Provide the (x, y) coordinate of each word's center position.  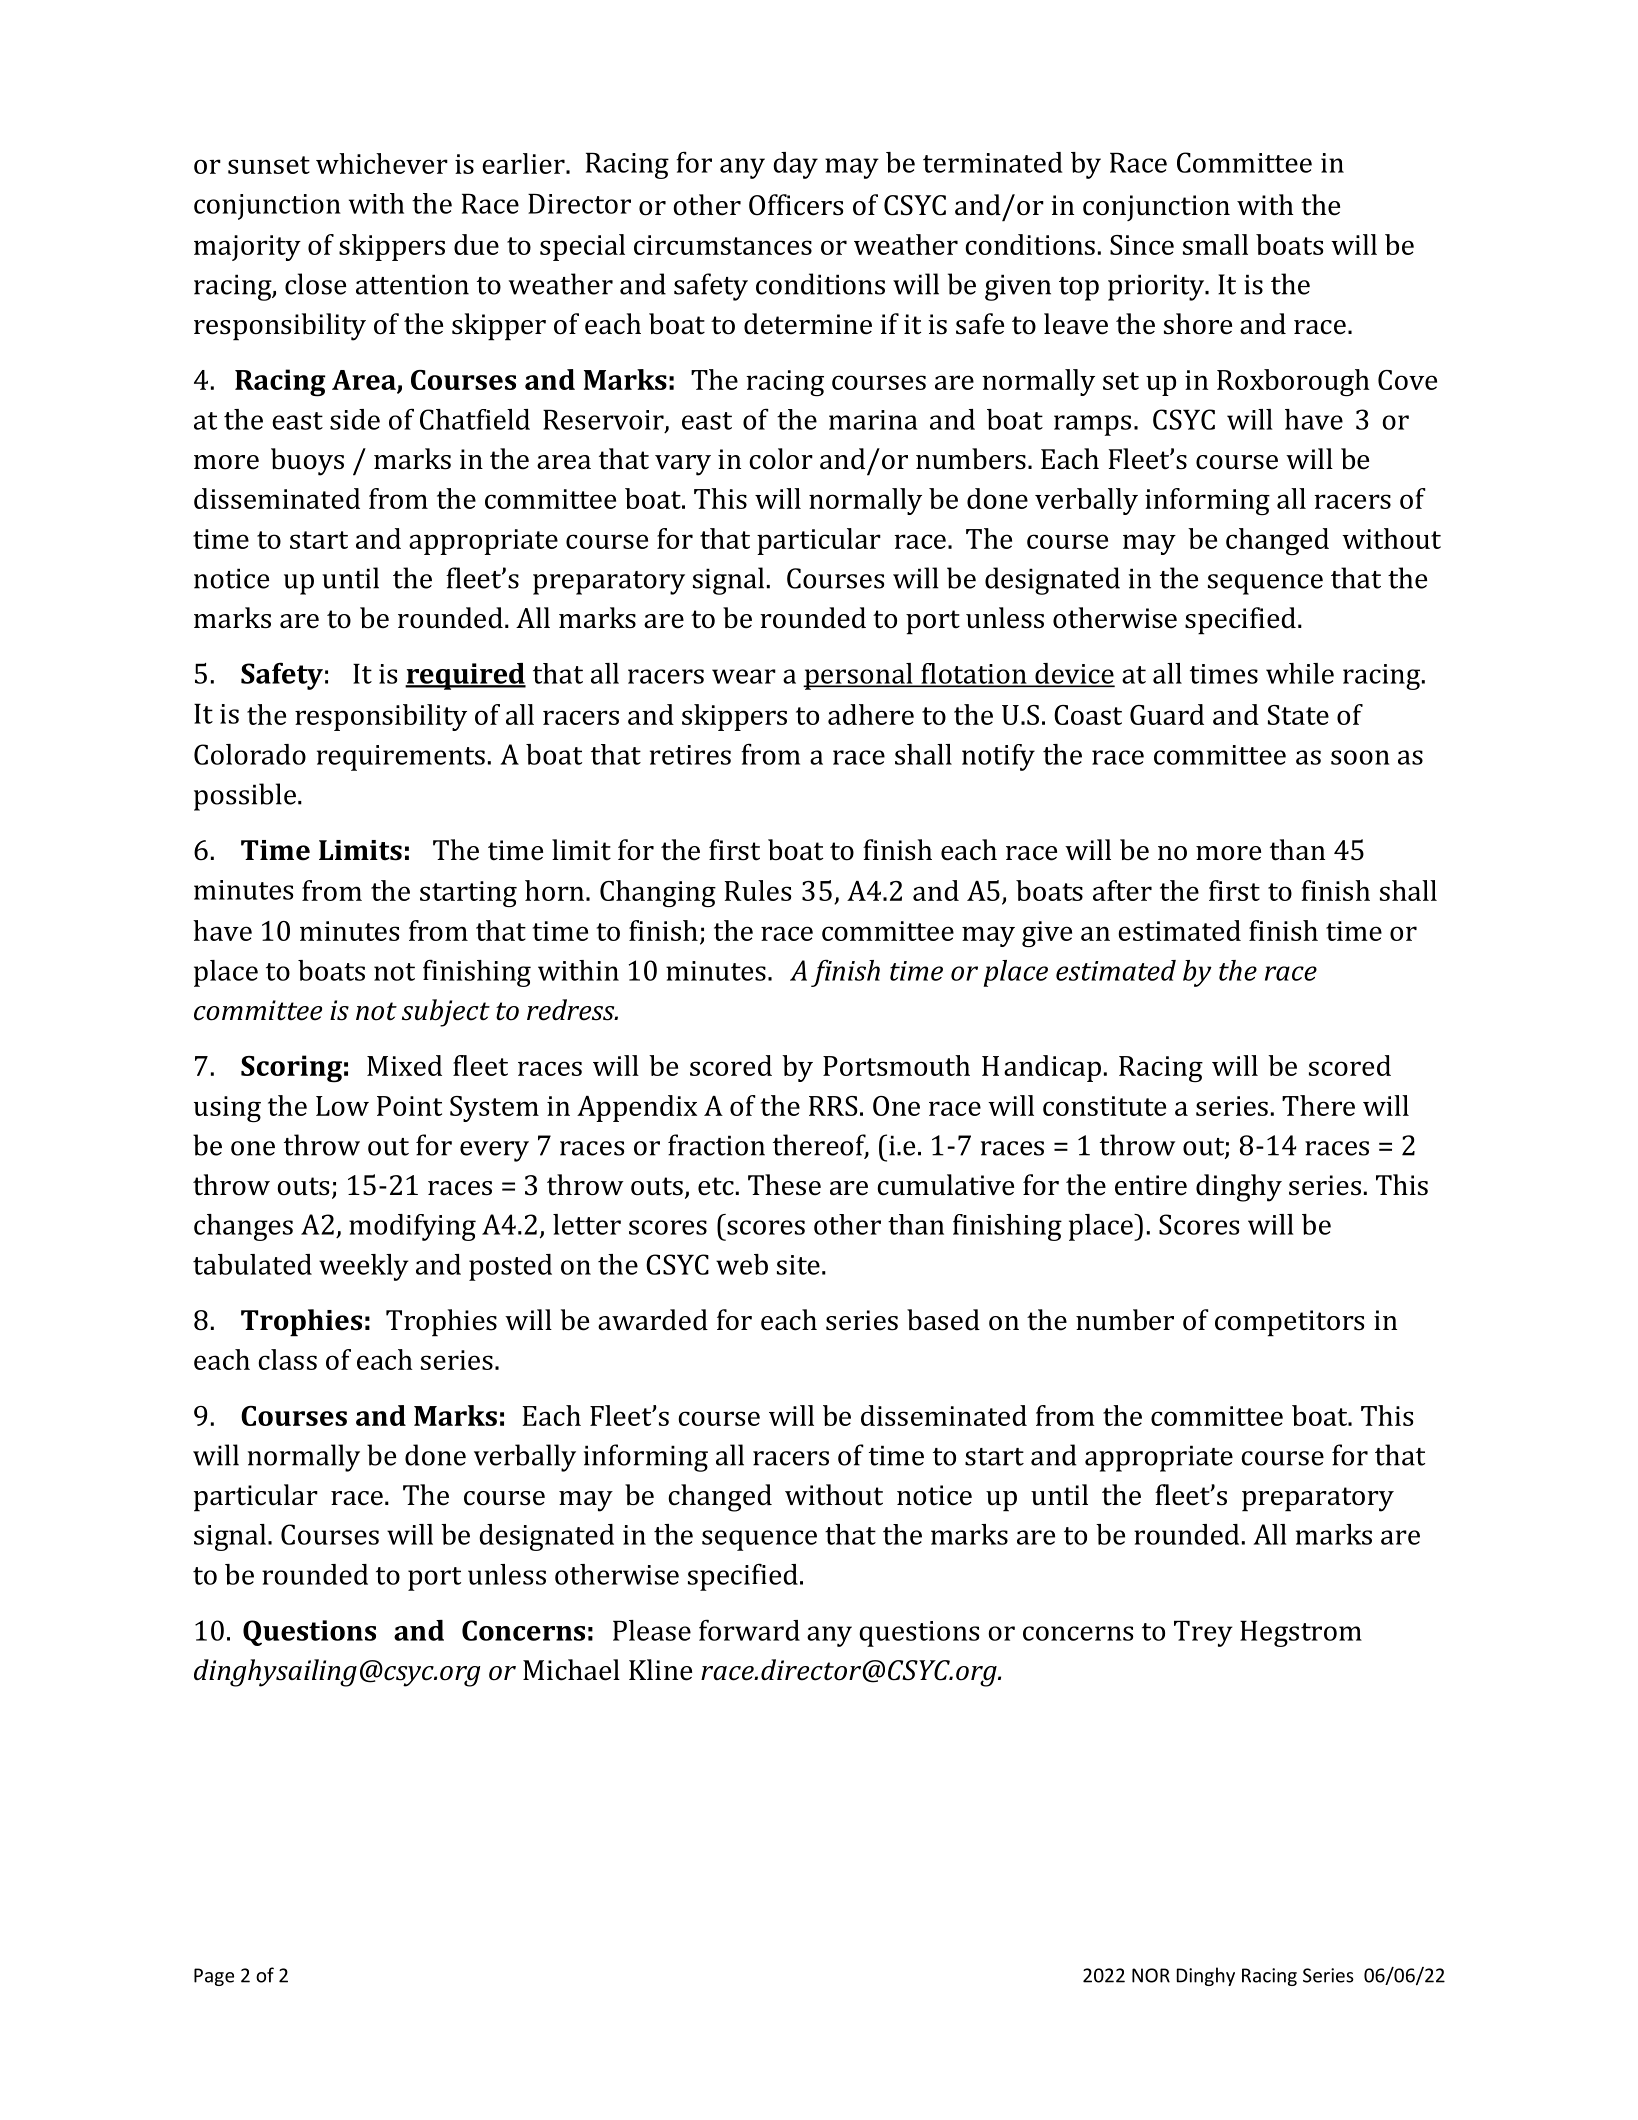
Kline (660, 1670)
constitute (1104, 1106)
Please (652, 1630)
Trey (1203, 1634)
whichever (382, 163)
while (1300, 673)
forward (749, 1630)
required (465, 676)
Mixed (404, 1065)
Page (214, 1977)
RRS (833, 1106)
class (287, 1359)
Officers (796, 205)
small (1215, 244)
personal (859, 676)
